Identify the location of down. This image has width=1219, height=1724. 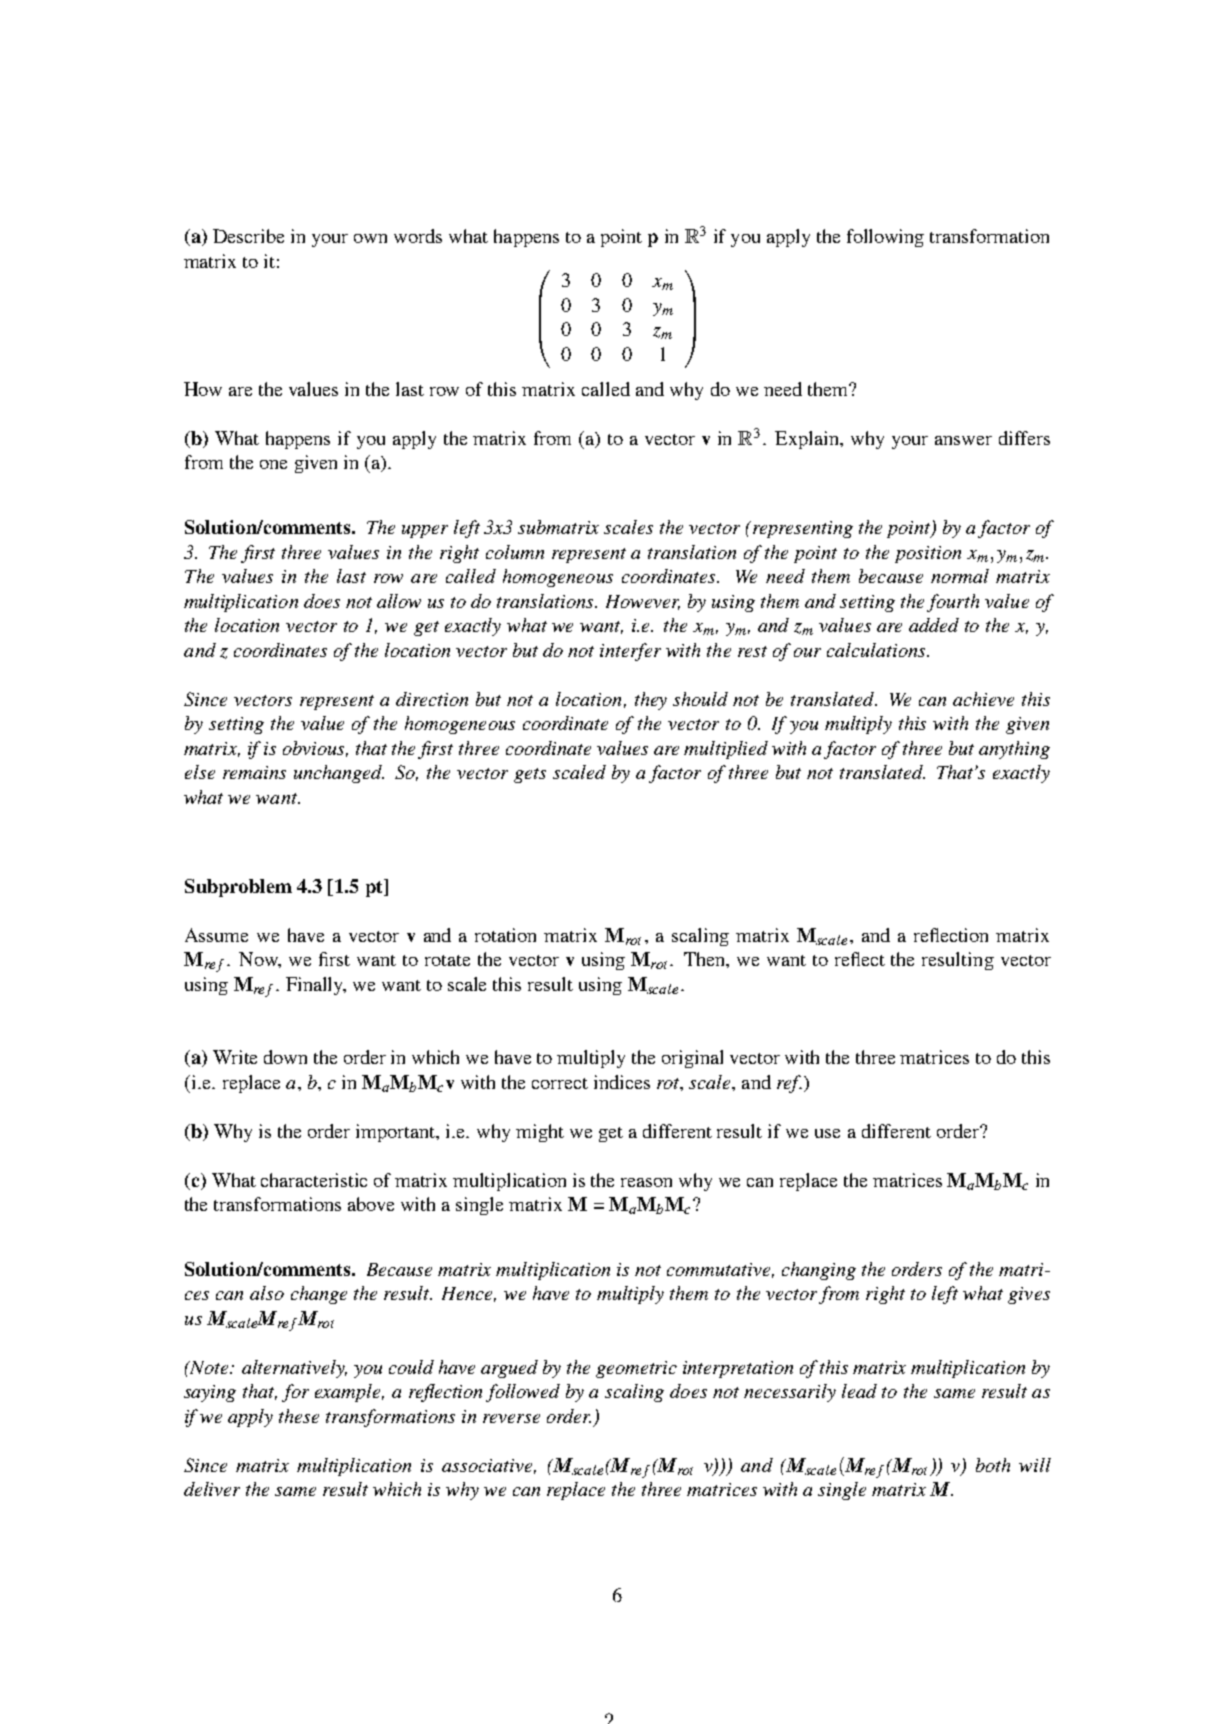
(285, 1057).
